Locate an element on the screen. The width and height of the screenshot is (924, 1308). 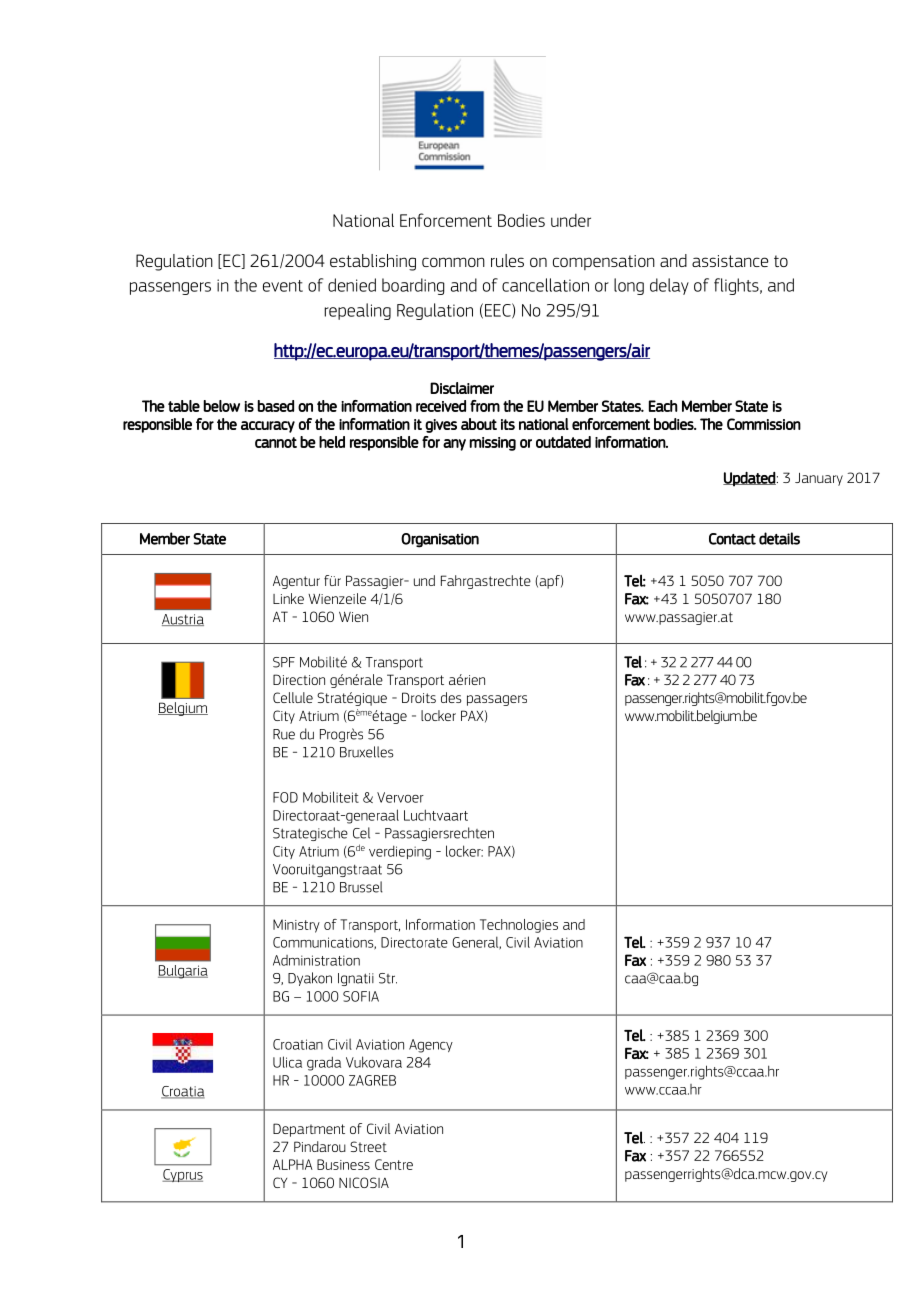
Contact is located at coordinates (732, 539).
